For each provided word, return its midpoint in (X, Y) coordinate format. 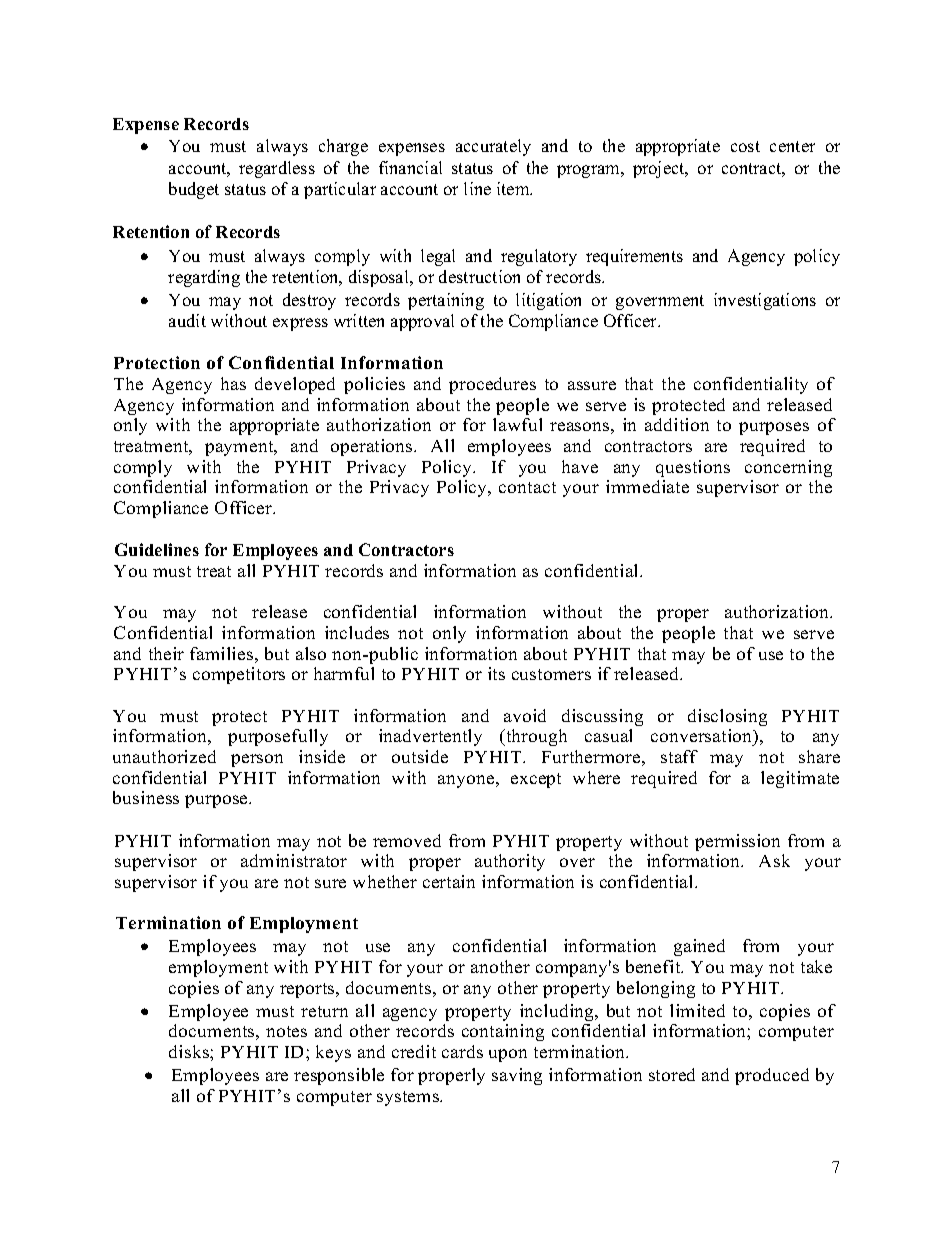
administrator (294, 860)
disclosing (727, 717)
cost (745, 146)
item (514, 188)
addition (677, 424)
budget (194, 190)
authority (510, 862)
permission (737, 842)
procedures (492, 385)
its (496, 673)
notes (286, 1031)
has (233, 383)
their (166, 653)
